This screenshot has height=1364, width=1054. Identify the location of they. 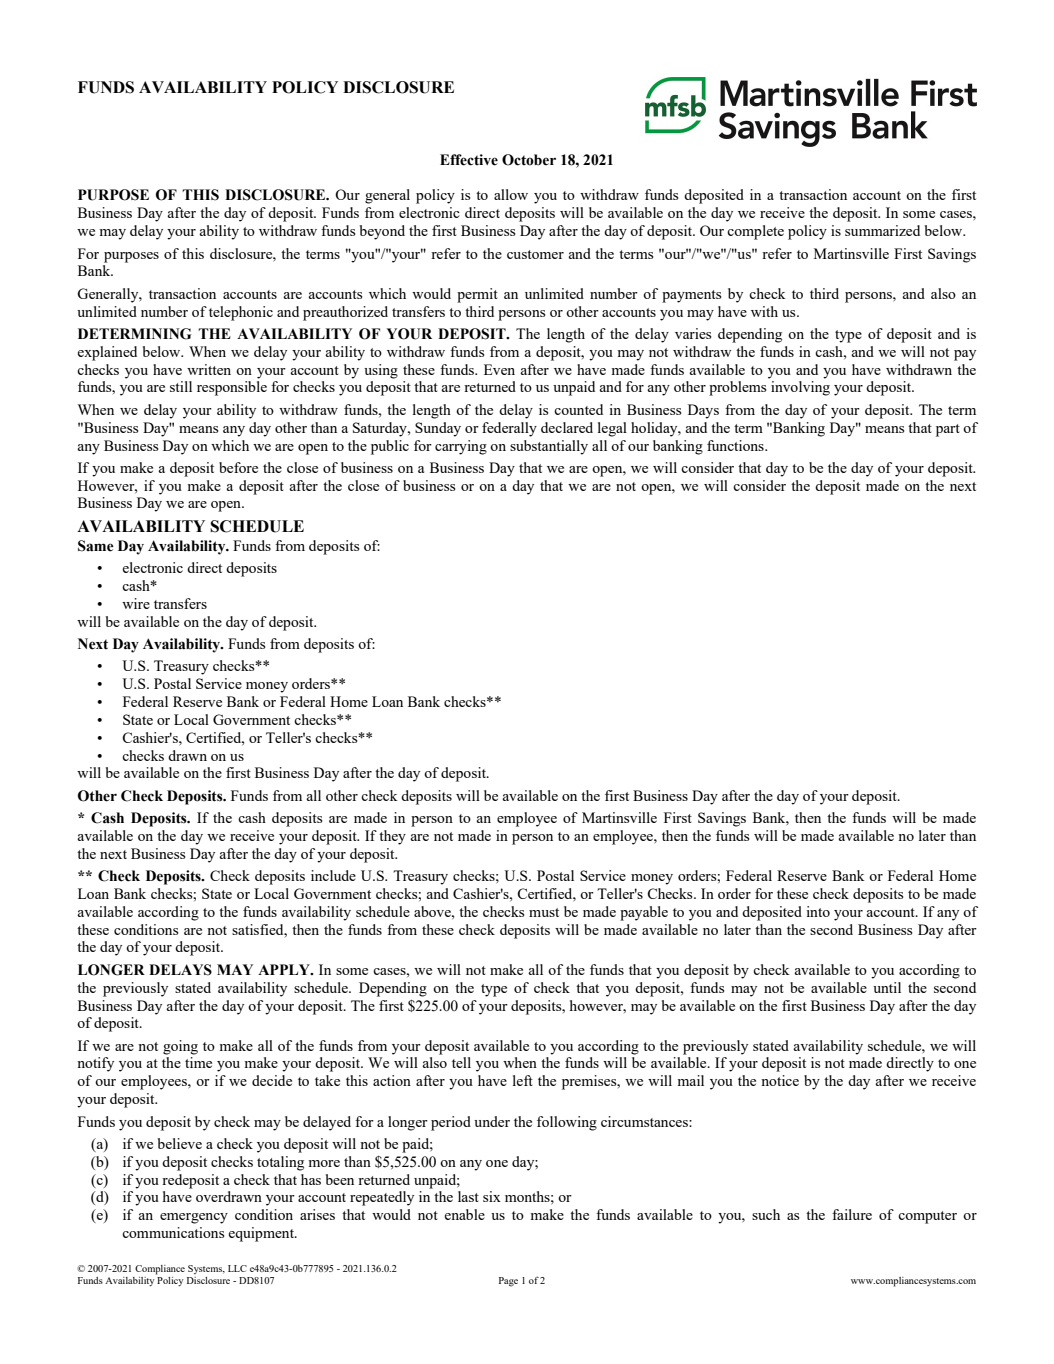
(392, 837).
